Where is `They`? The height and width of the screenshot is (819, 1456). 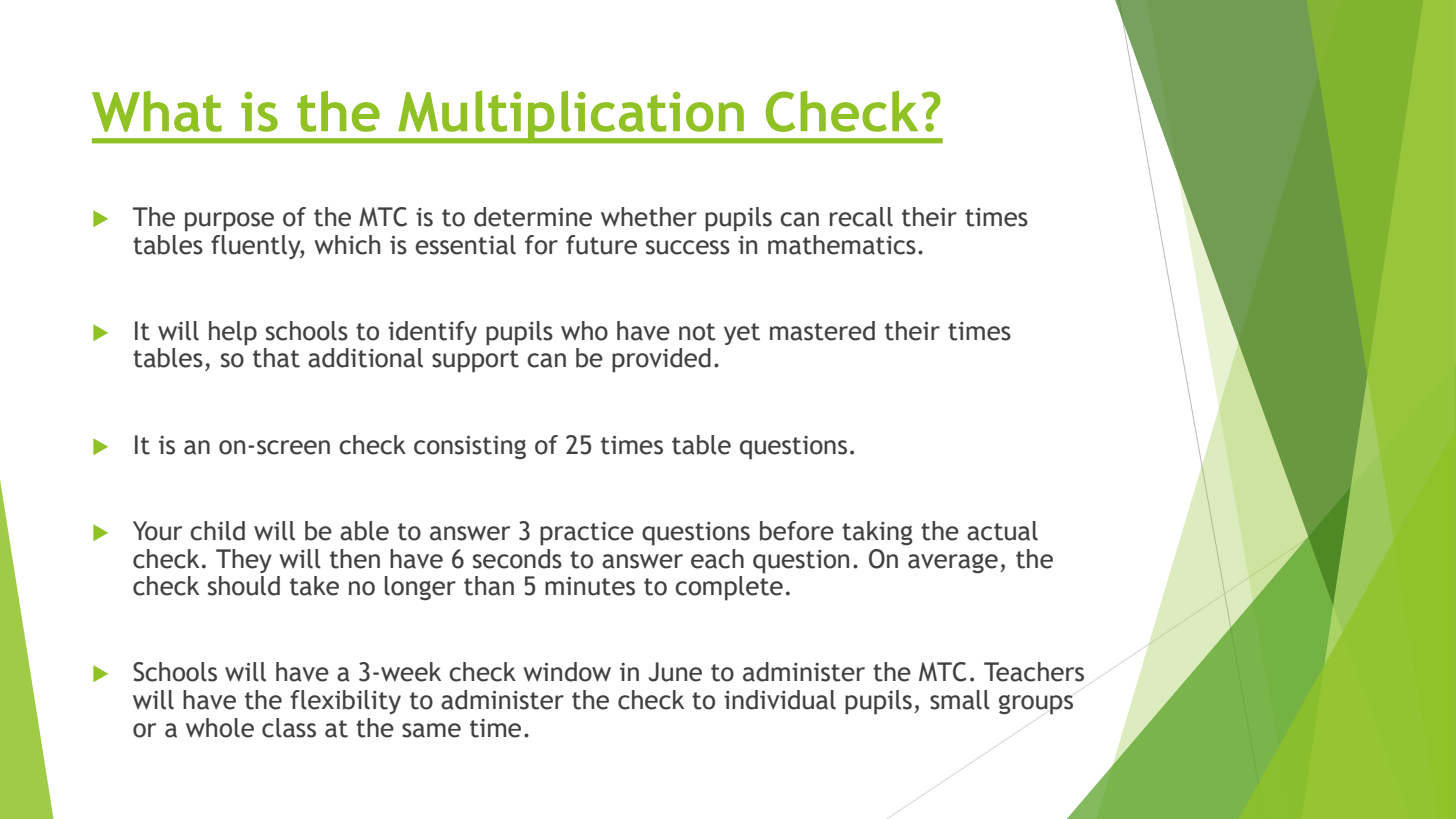
They is located at coordinates (244, 561).
